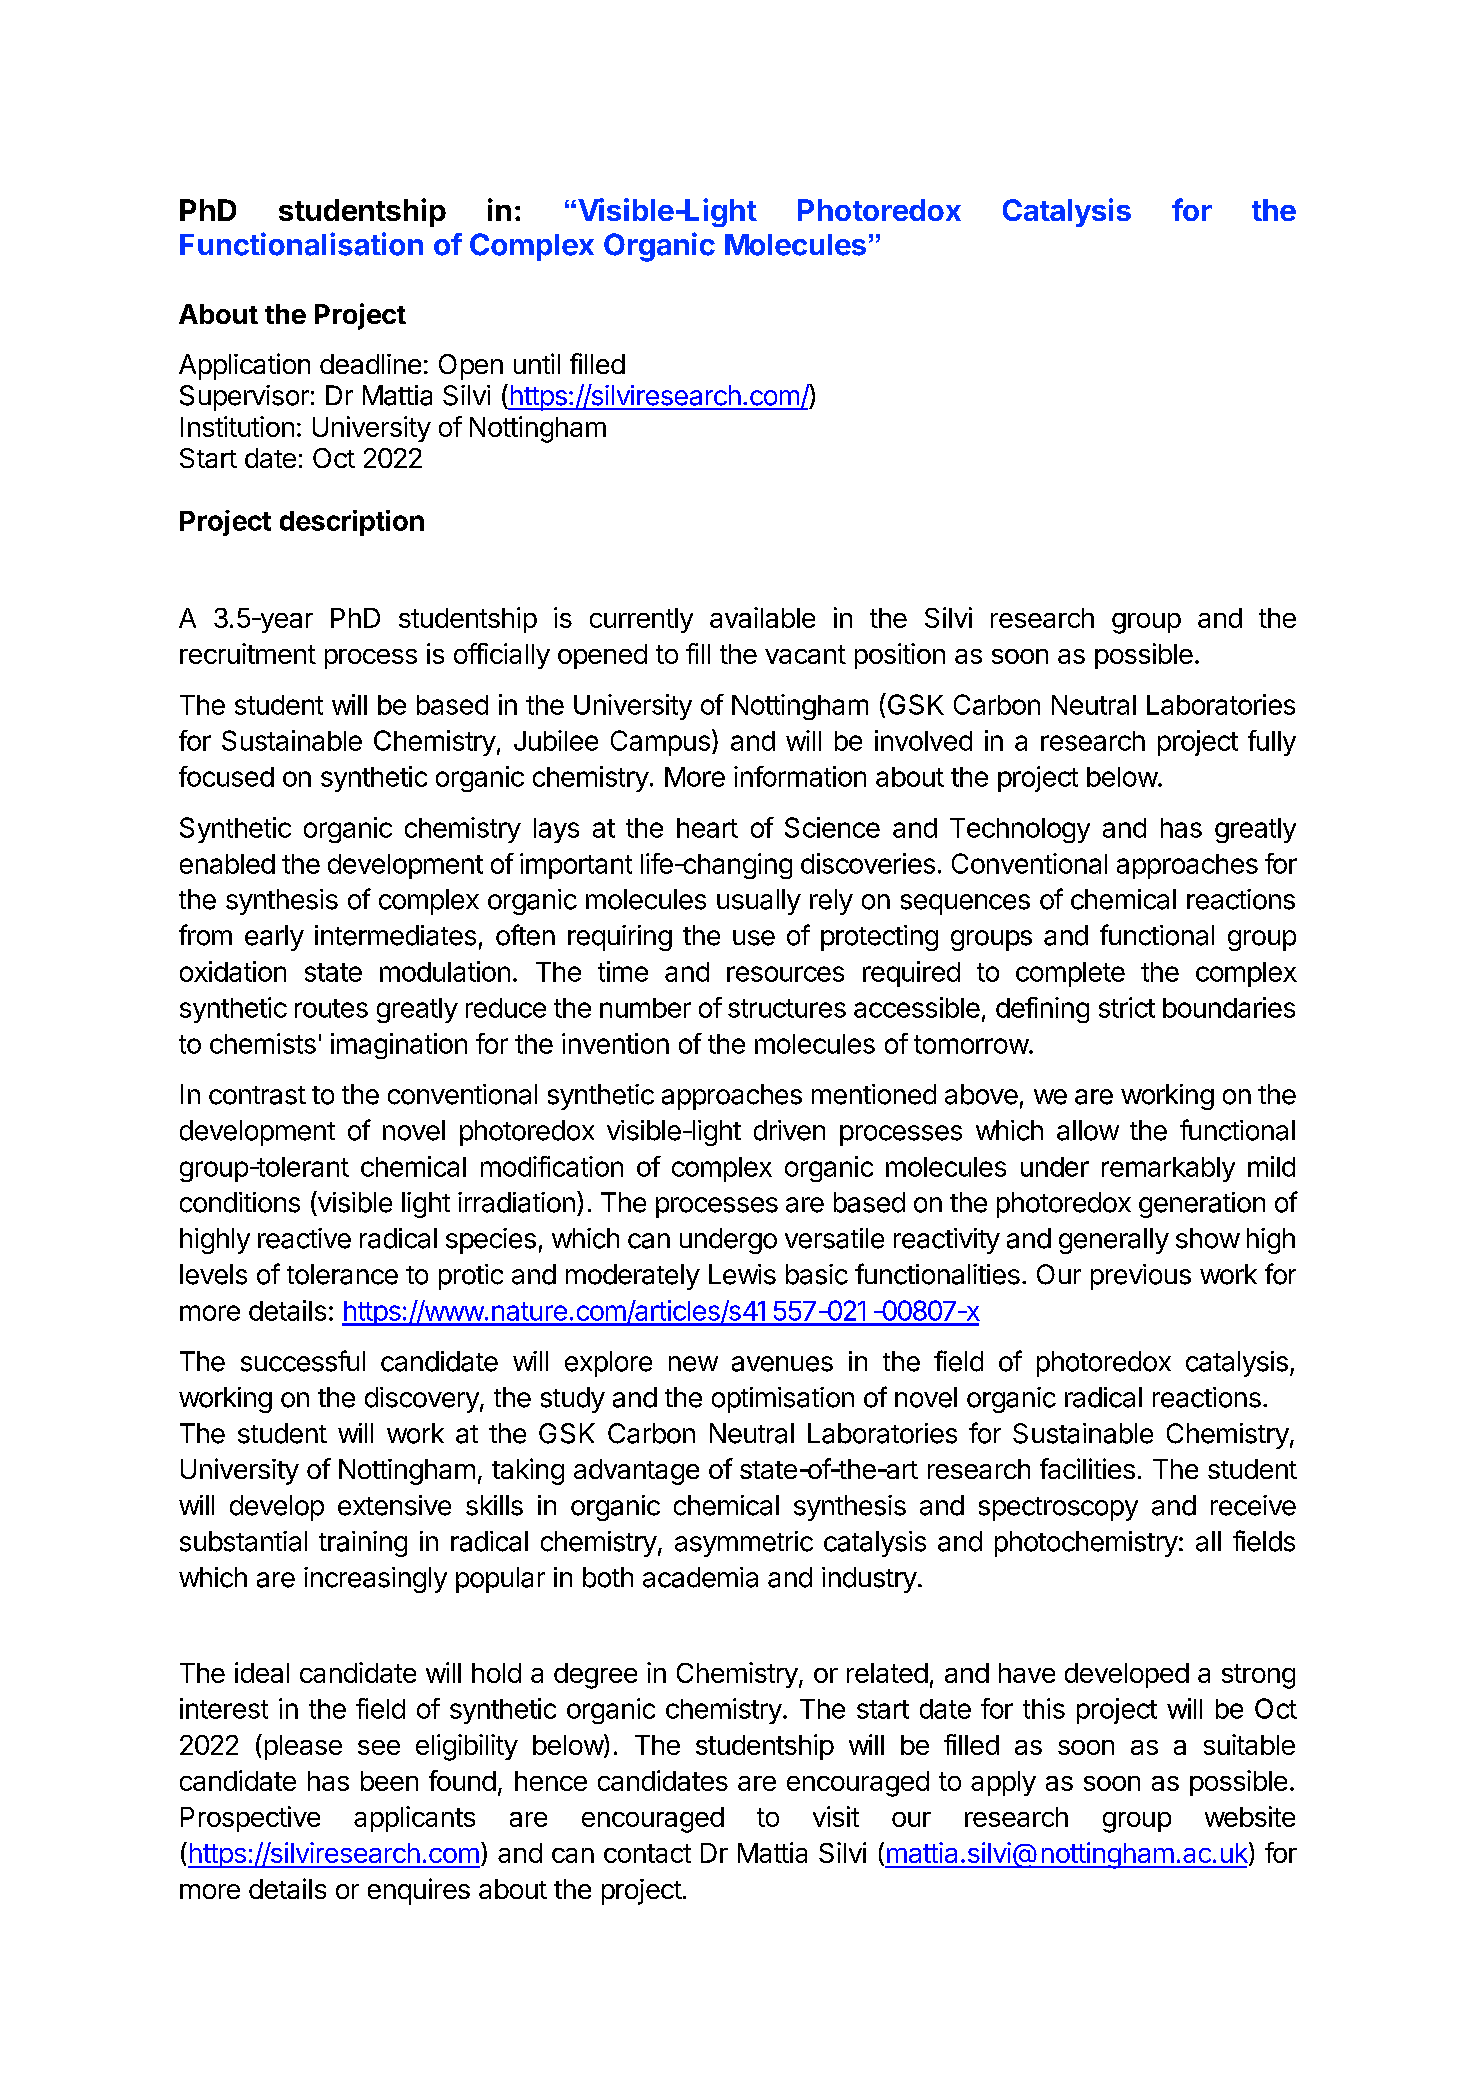  I want to click on driven, so click(789, 1130).
